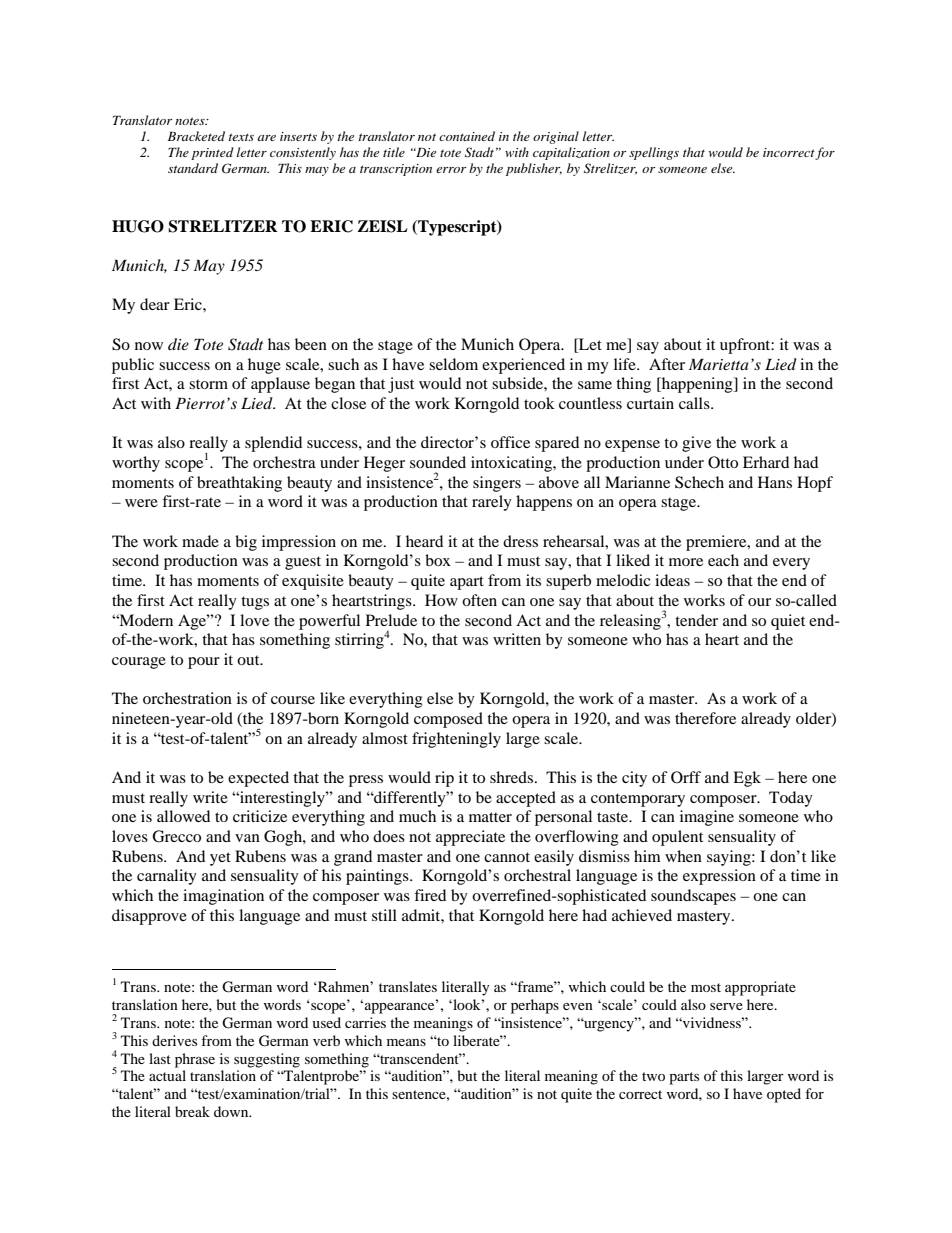 This screenshot has width=952, height=1233. What do you see at coordinates (634, 779) in the screenshot?
I see `city` at bounding box center [634, 779].
